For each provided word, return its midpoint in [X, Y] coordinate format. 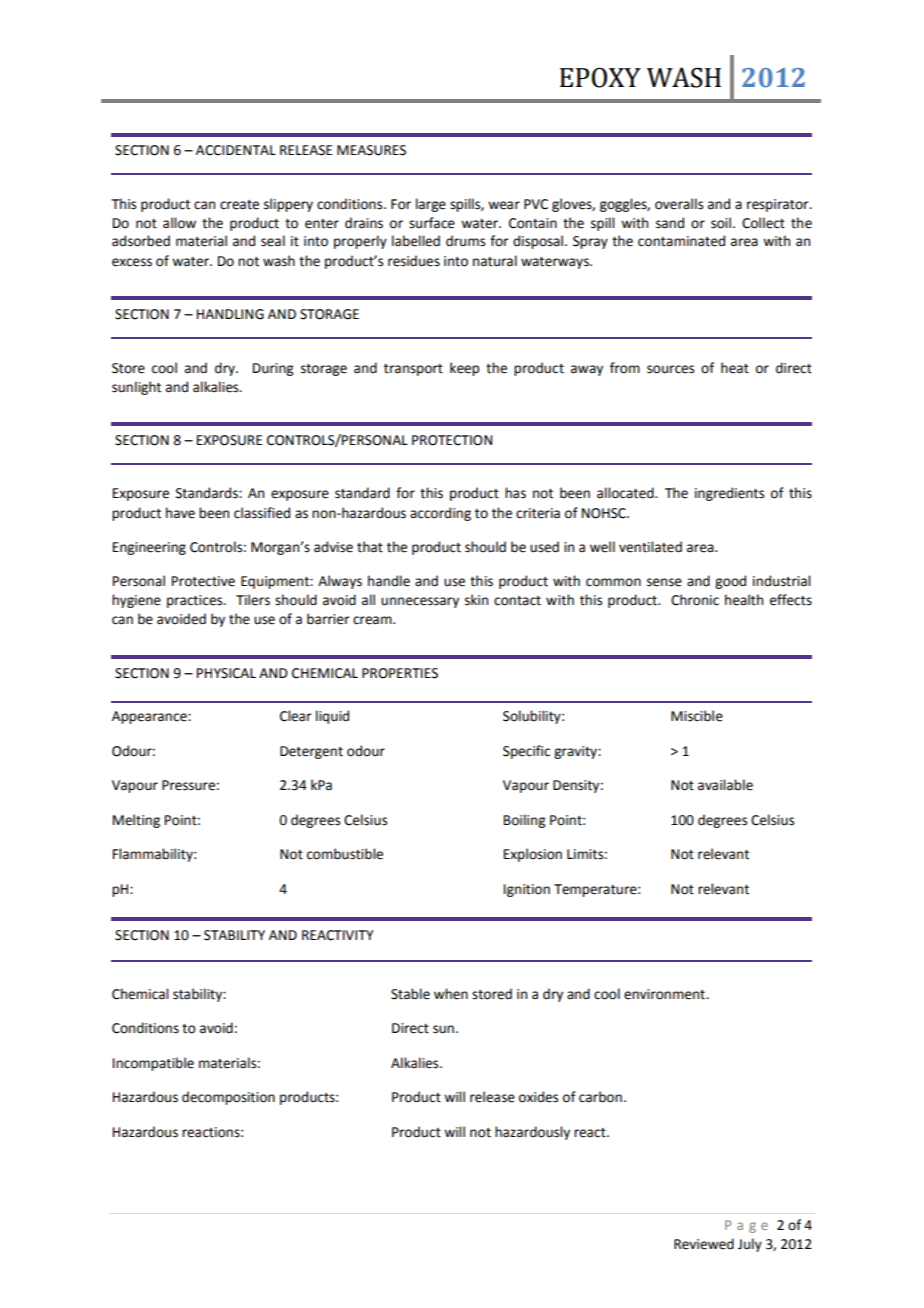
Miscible [697, 716]
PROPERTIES [400, 673]
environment [665, 994]
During [273, 369]
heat [735, 368]
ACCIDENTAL [236, 150]
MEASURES [371, 150]
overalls [679, 204]
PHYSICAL [226, 673]
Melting [136, 821]
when [451, 994]
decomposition [228, 1098]
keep [464, 369]
